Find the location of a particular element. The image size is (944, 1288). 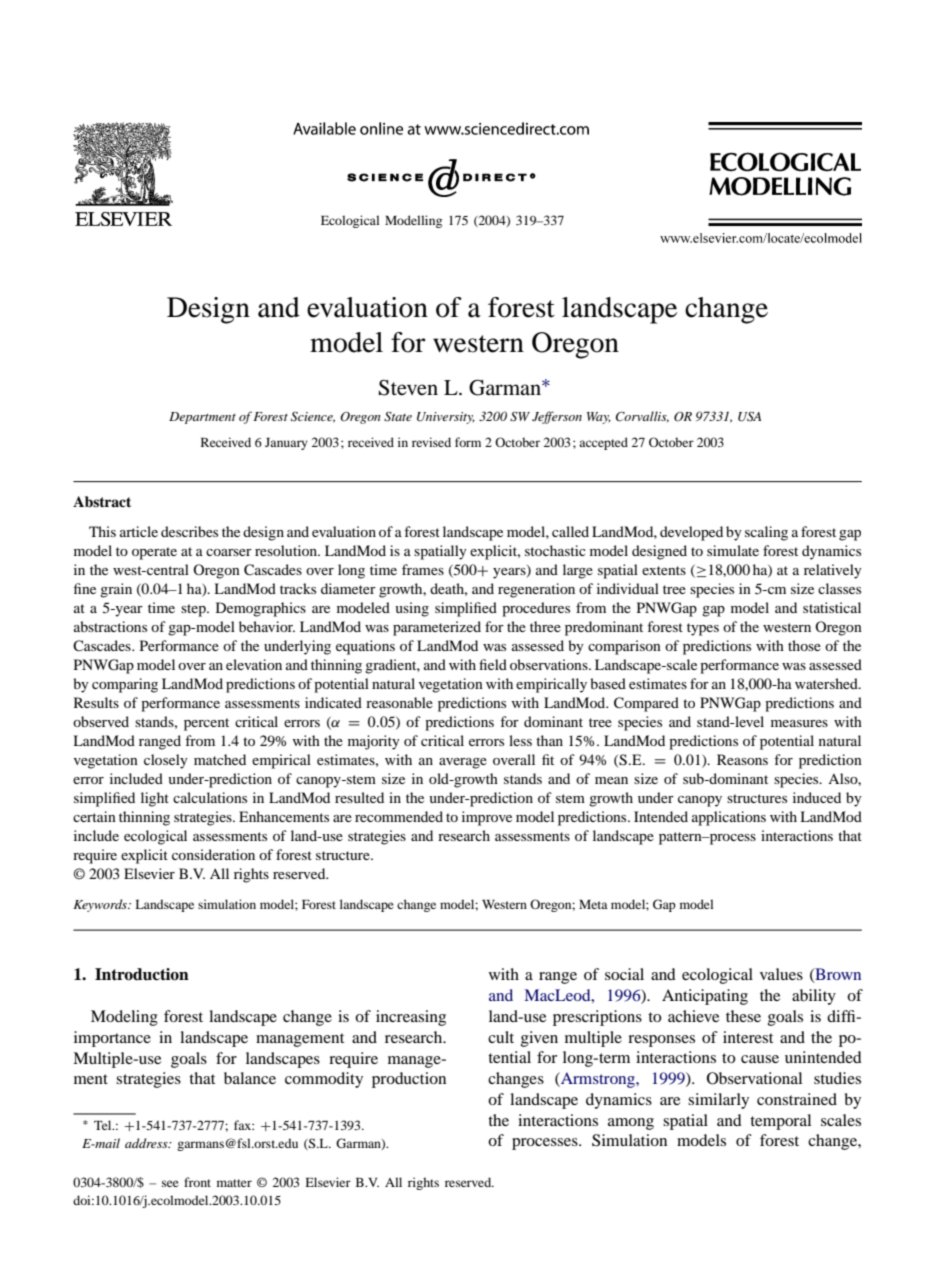

Introduction is located at coordinates (142, 974).
